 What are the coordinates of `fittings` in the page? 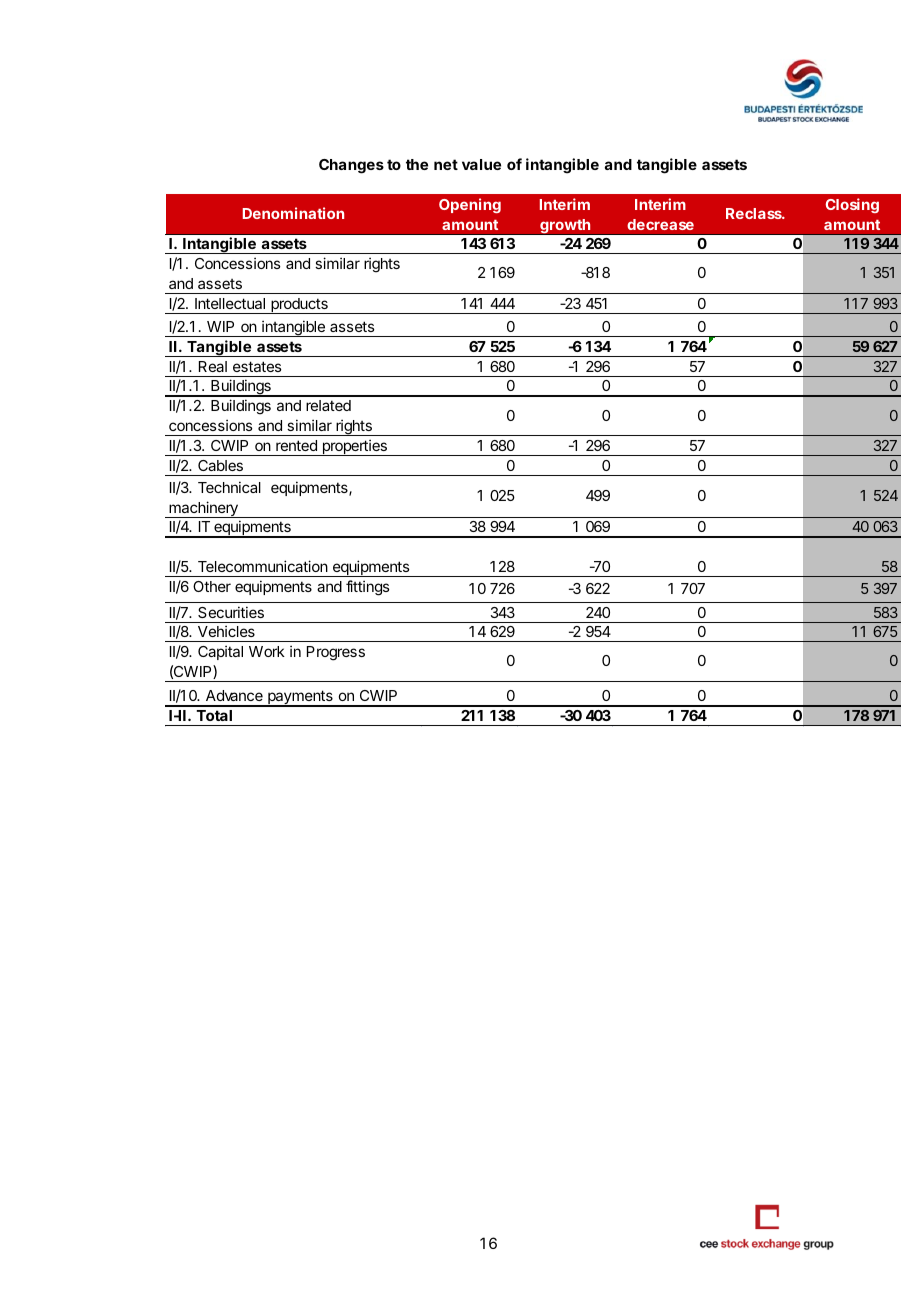 It's located at (368, 588).
